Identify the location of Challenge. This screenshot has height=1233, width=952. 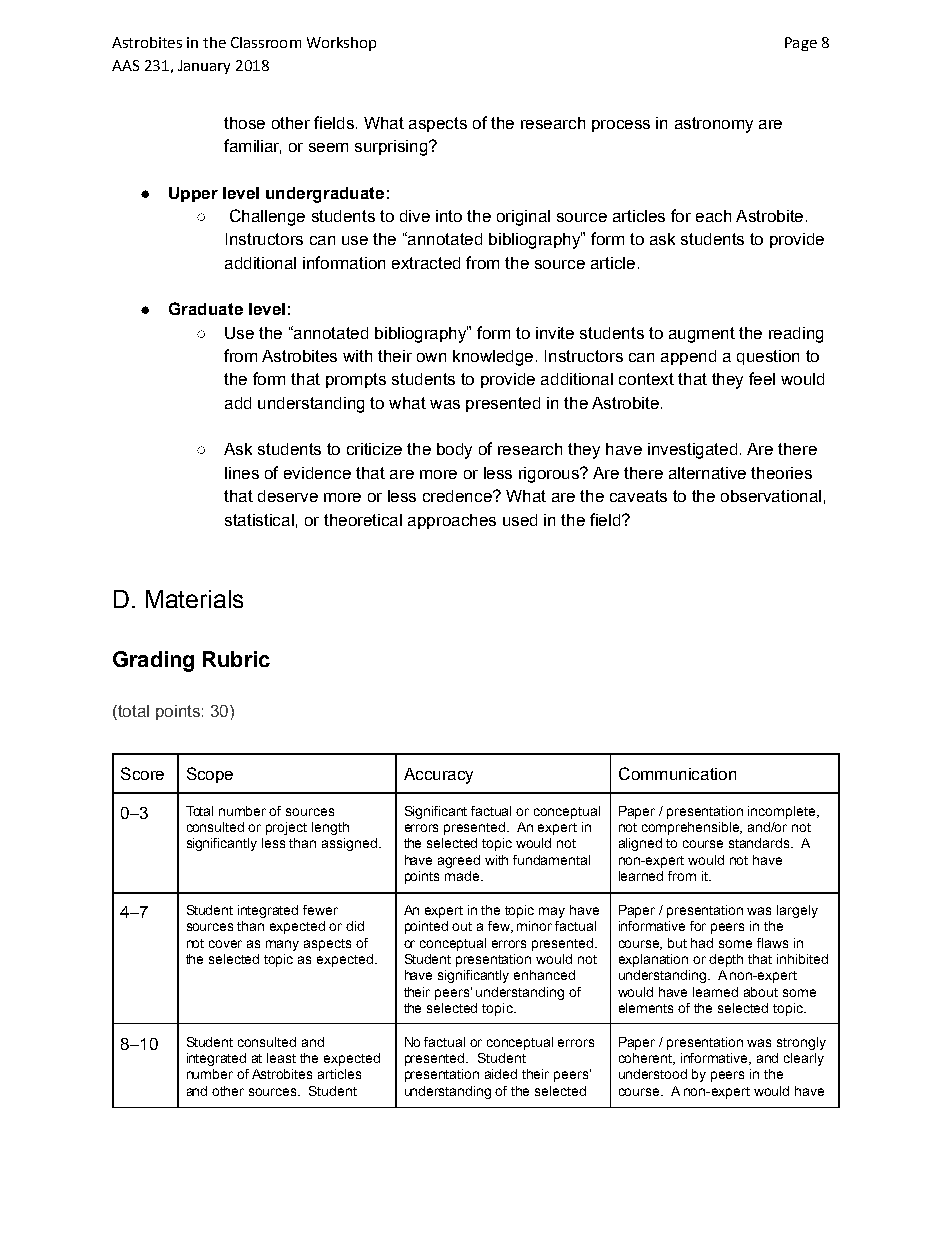
(267, 217).
